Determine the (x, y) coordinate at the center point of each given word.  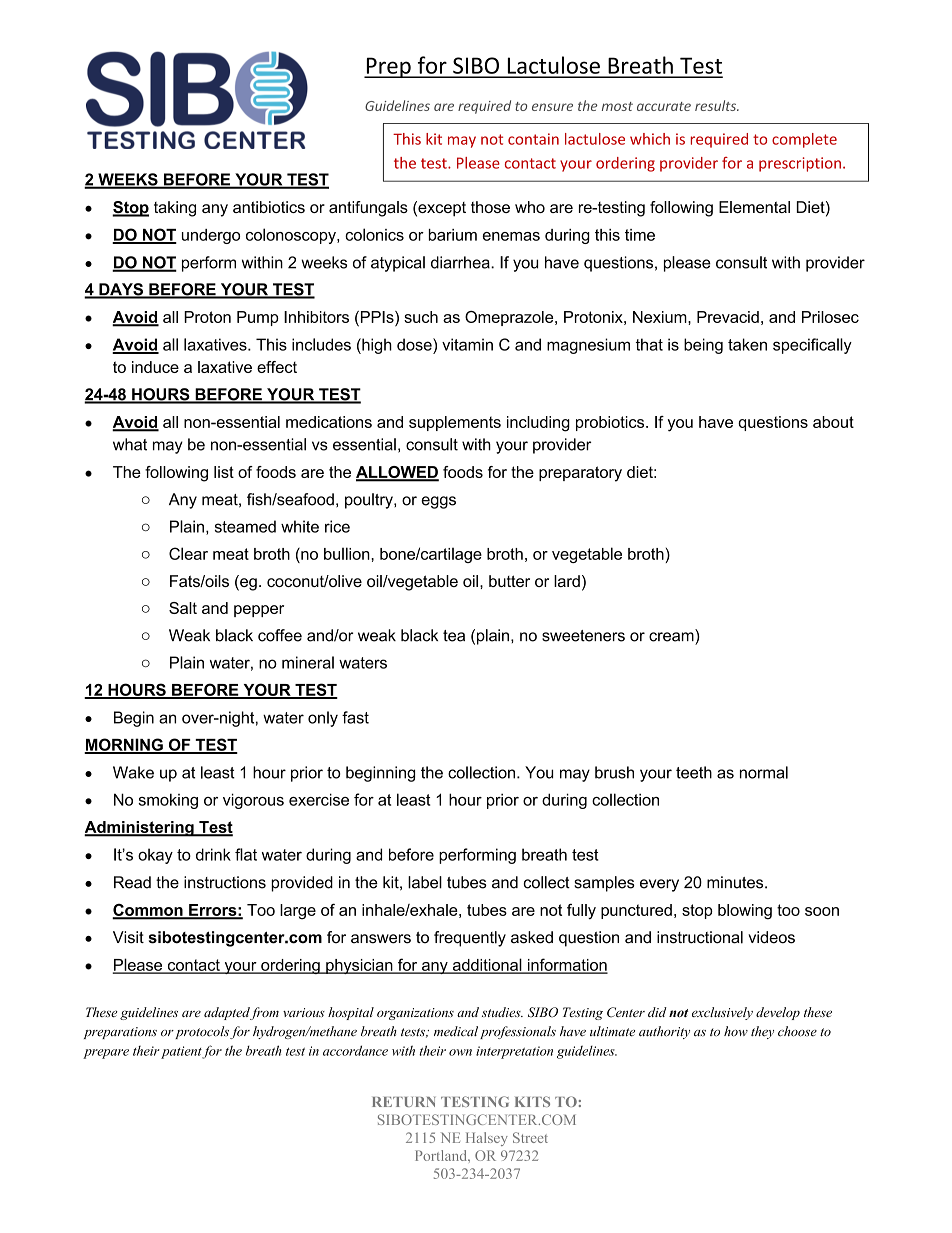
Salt (183, 608)
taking (175, 209)
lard (567, 581)
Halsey (487, 1139)
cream (671, 637)
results (716, 105)
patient (182, 1052)
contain (533, 139)
